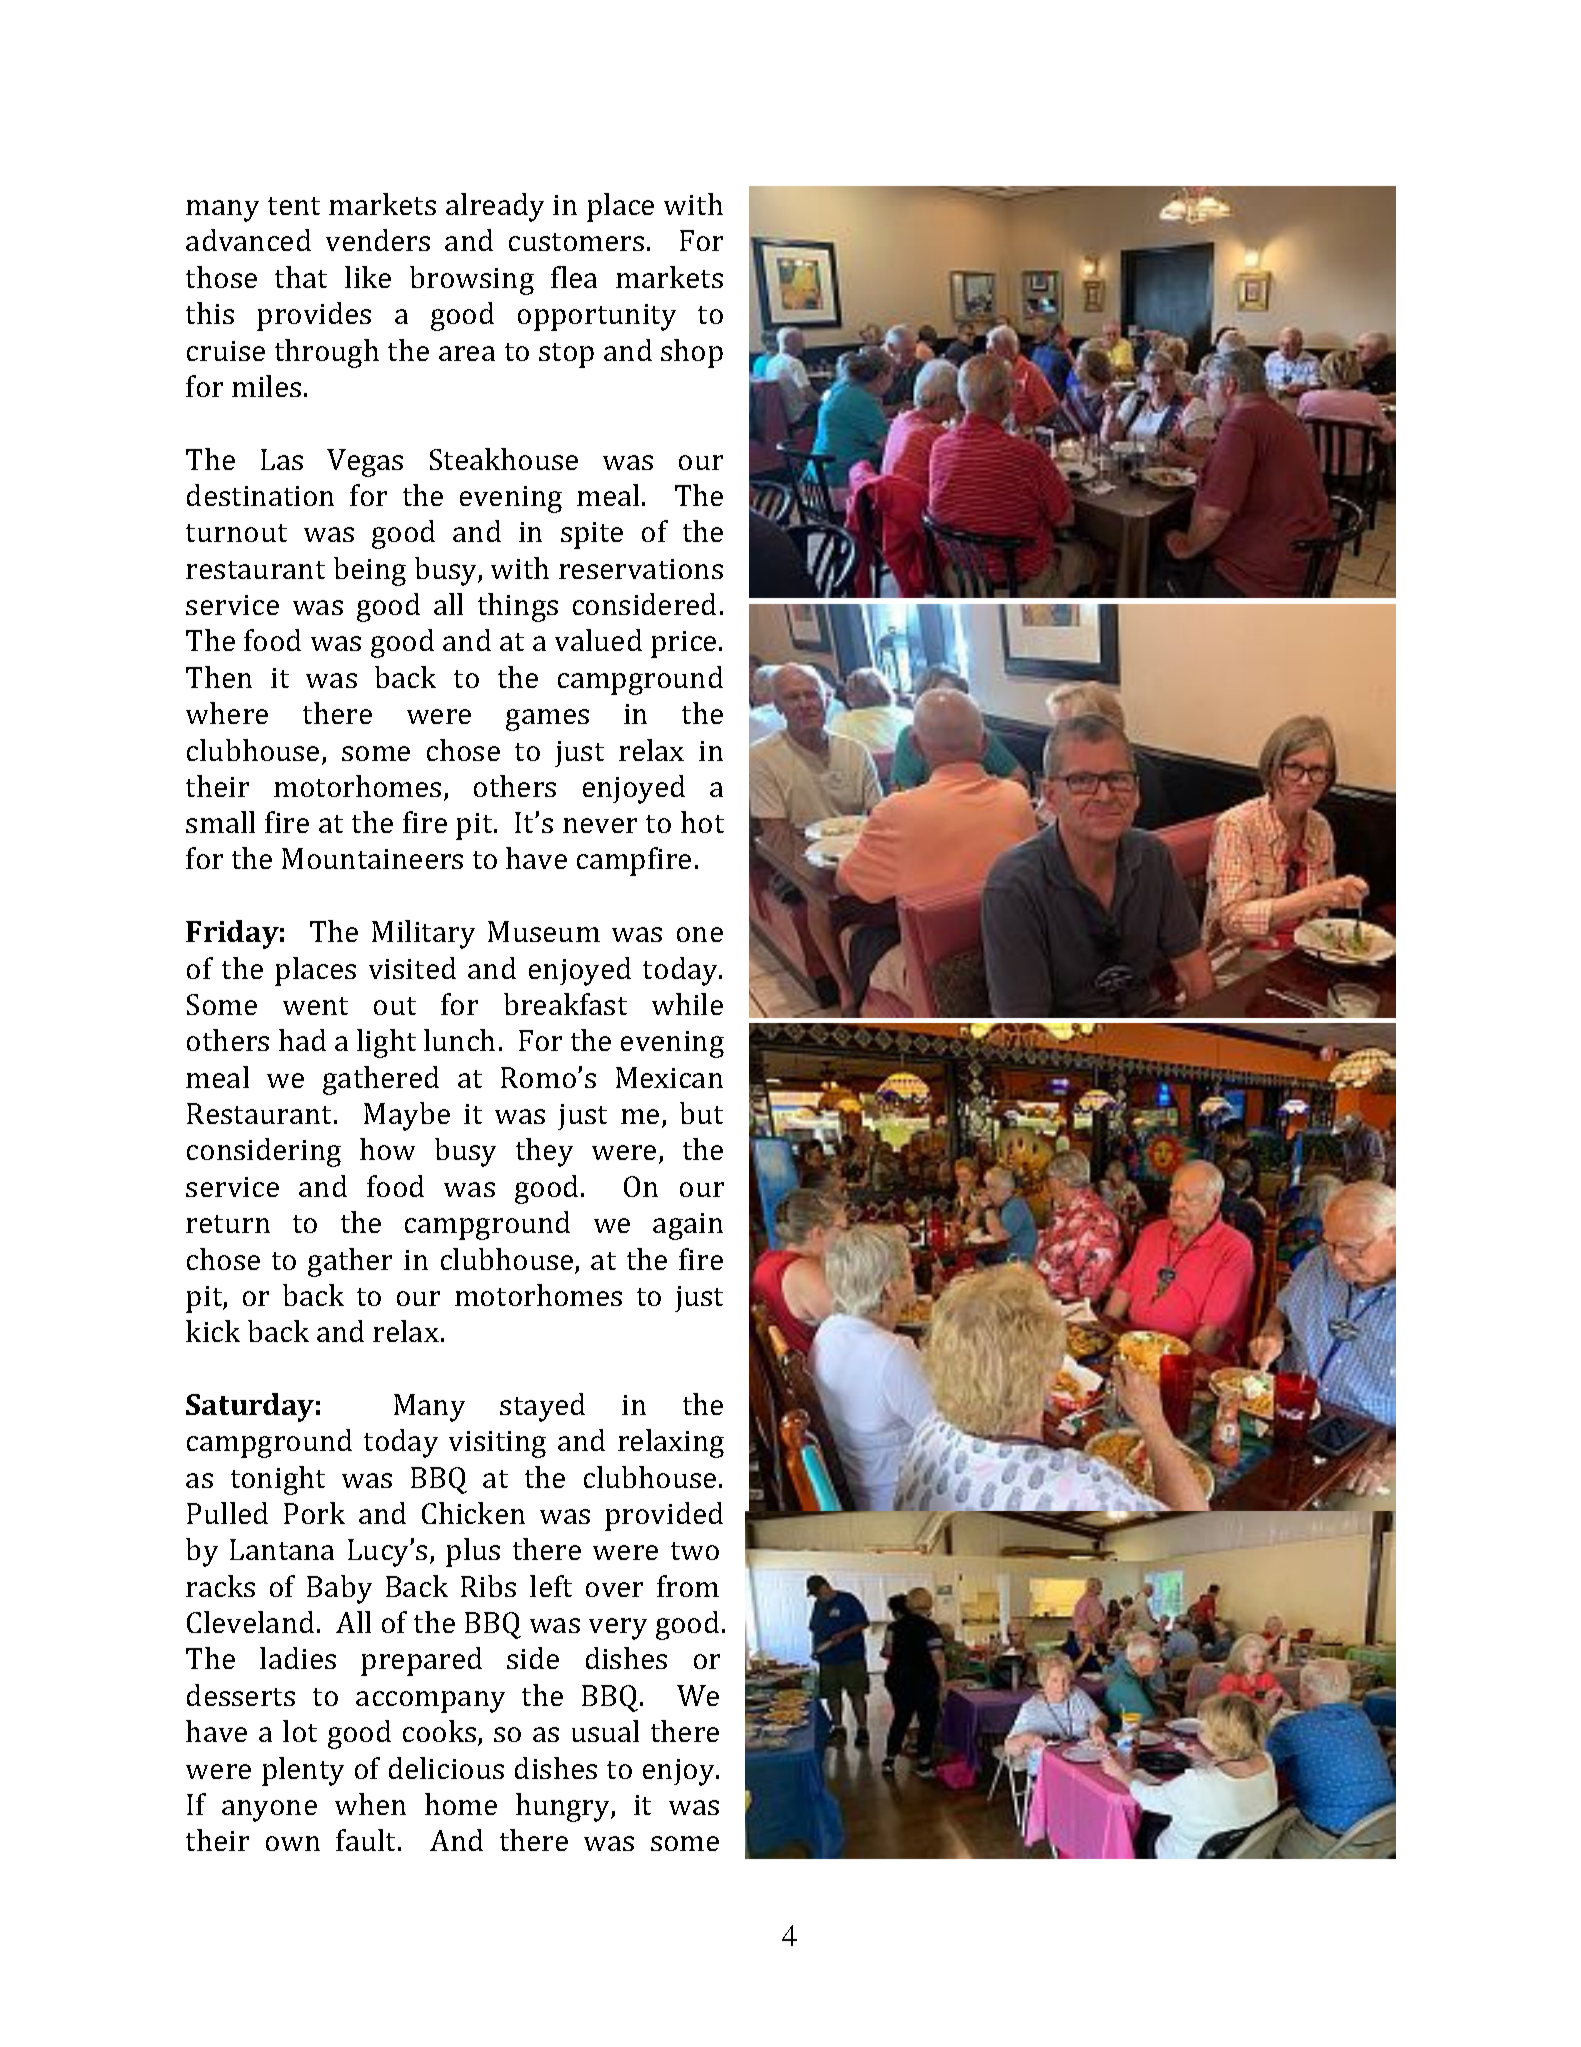 The height and width of the screenshot is (2047, 1581). I want to click on anyone, so click(269, 1811).
